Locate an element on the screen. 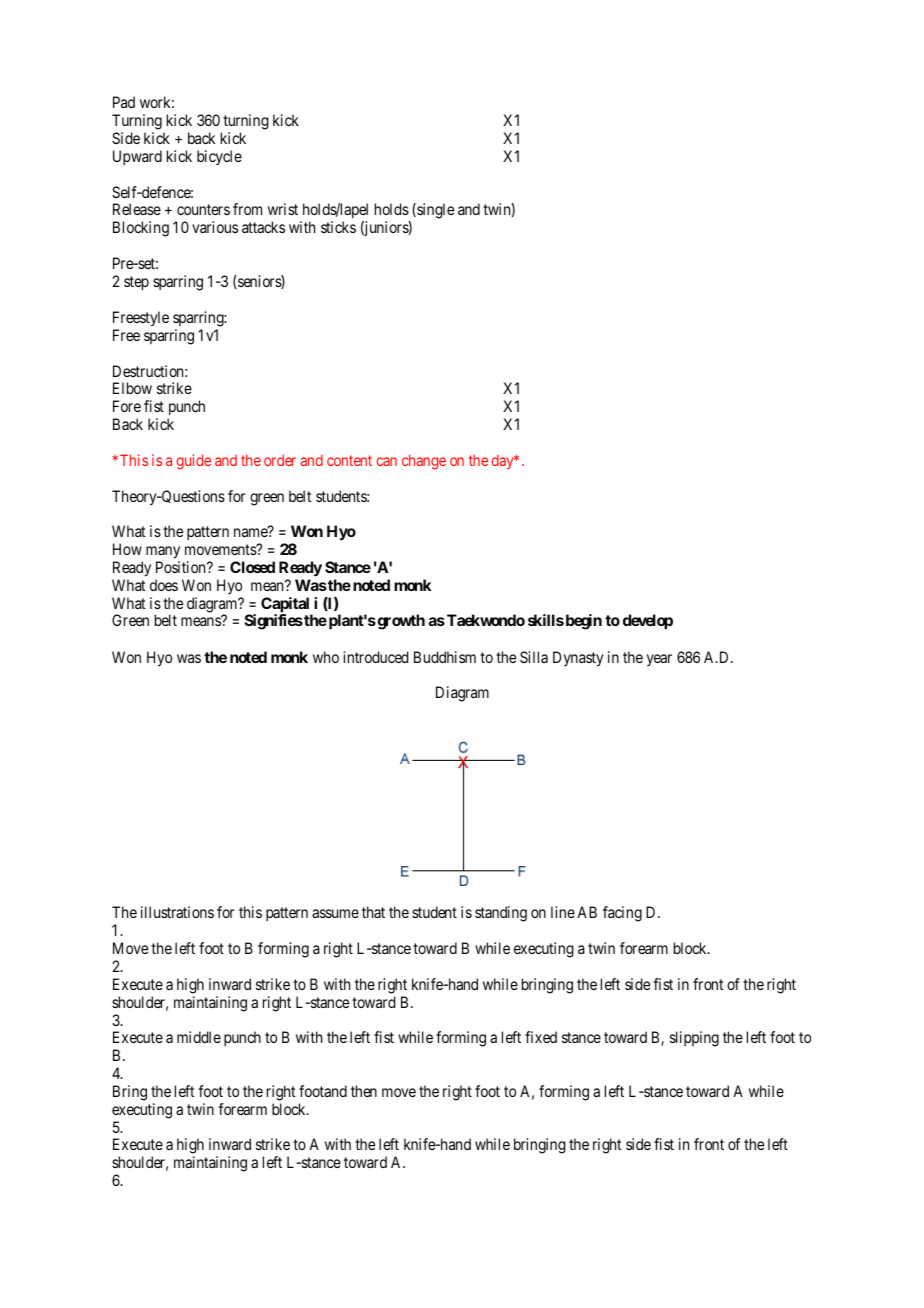  guide is located at coordinates (194, 462).
